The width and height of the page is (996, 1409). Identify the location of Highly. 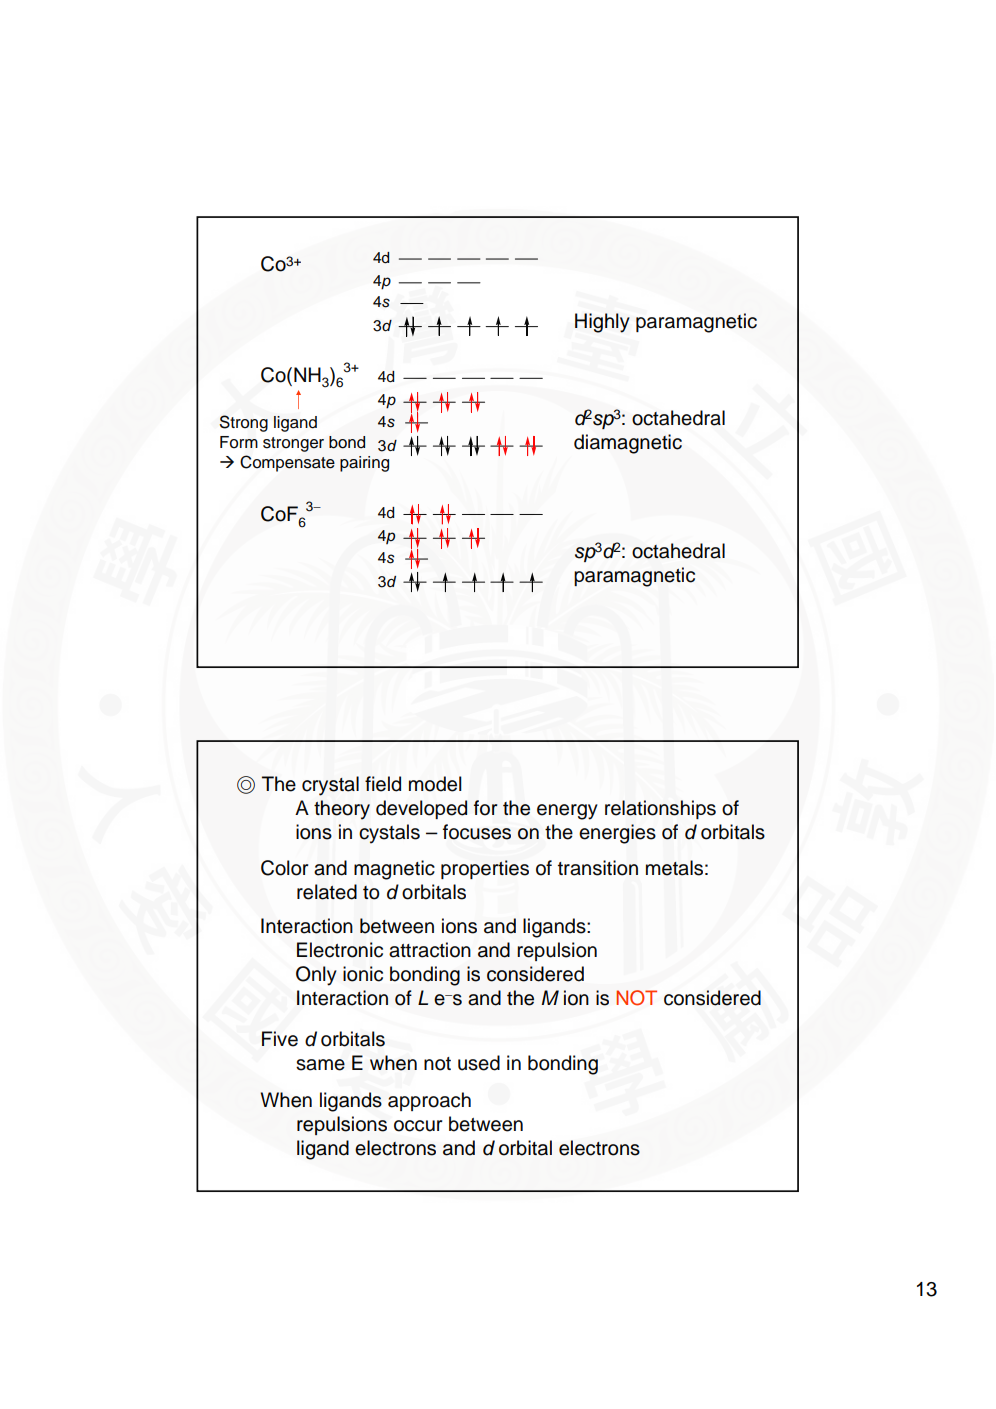
(602, 323).
